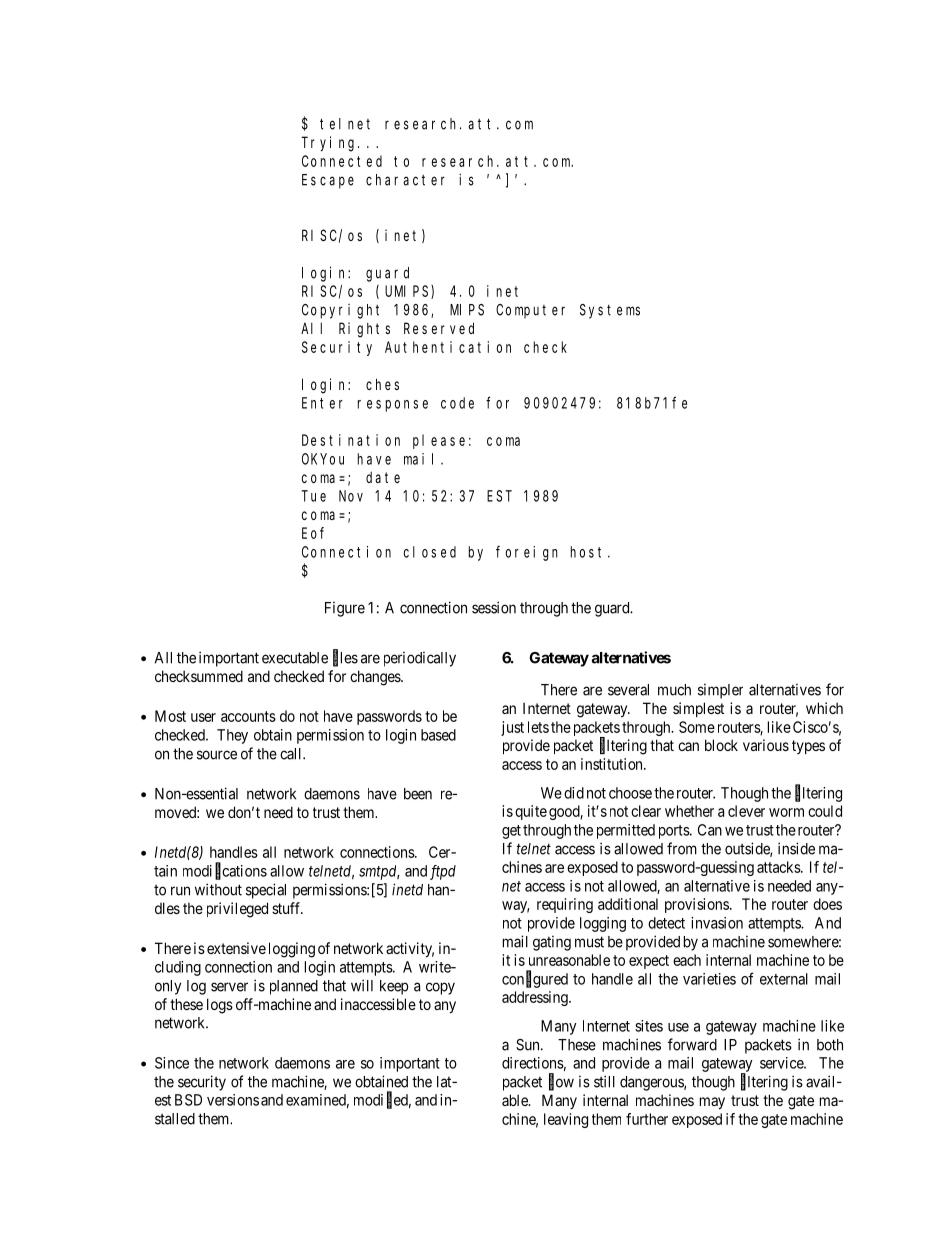 This page has width=952, height=1233. What do you see at coordinates (494, 607) in the page?
I see `session` at bounding box center [494, 607].
